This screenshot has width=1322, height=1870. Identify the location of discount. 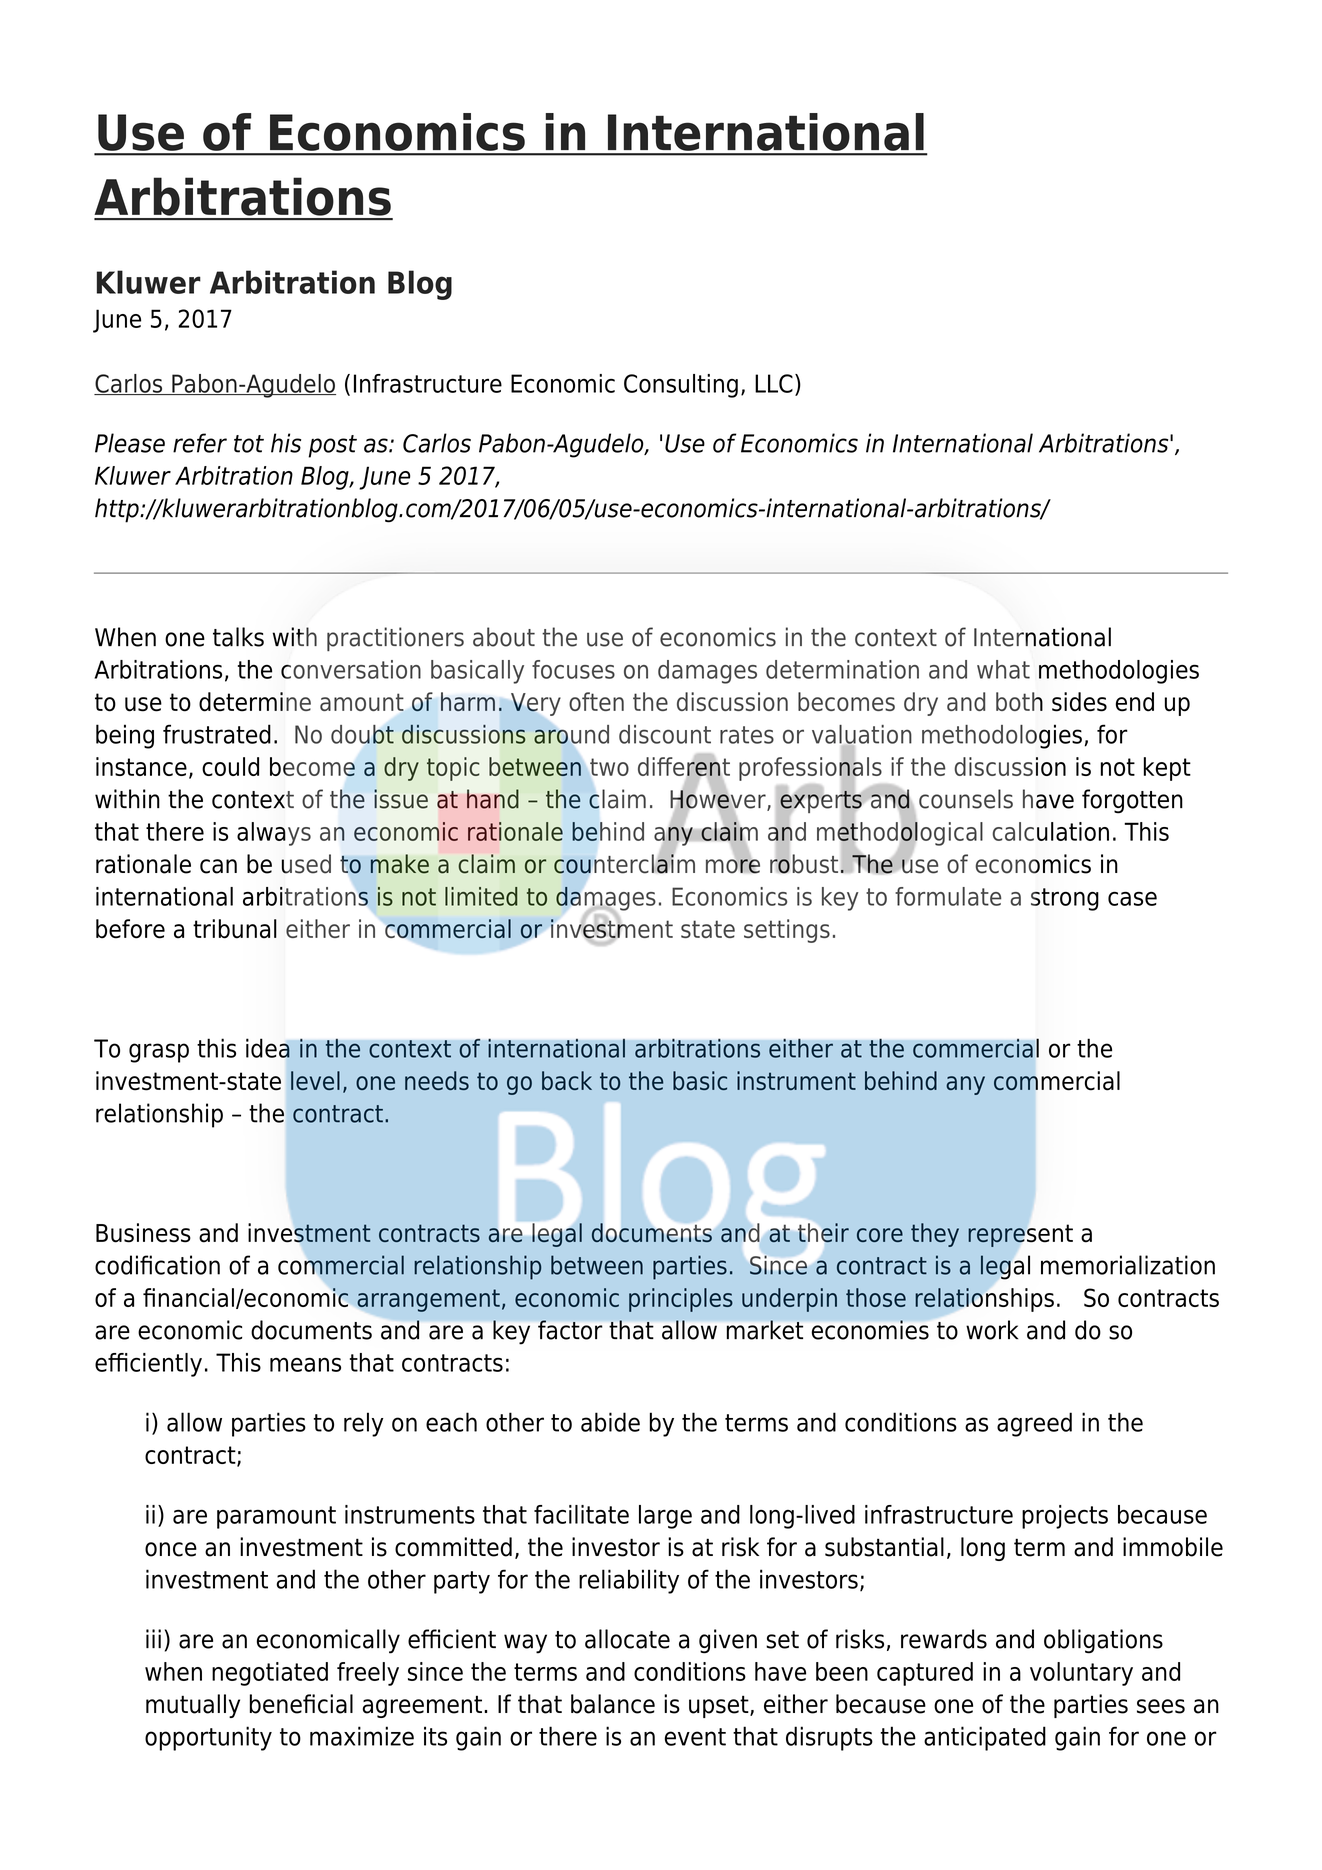
(665, 734).
